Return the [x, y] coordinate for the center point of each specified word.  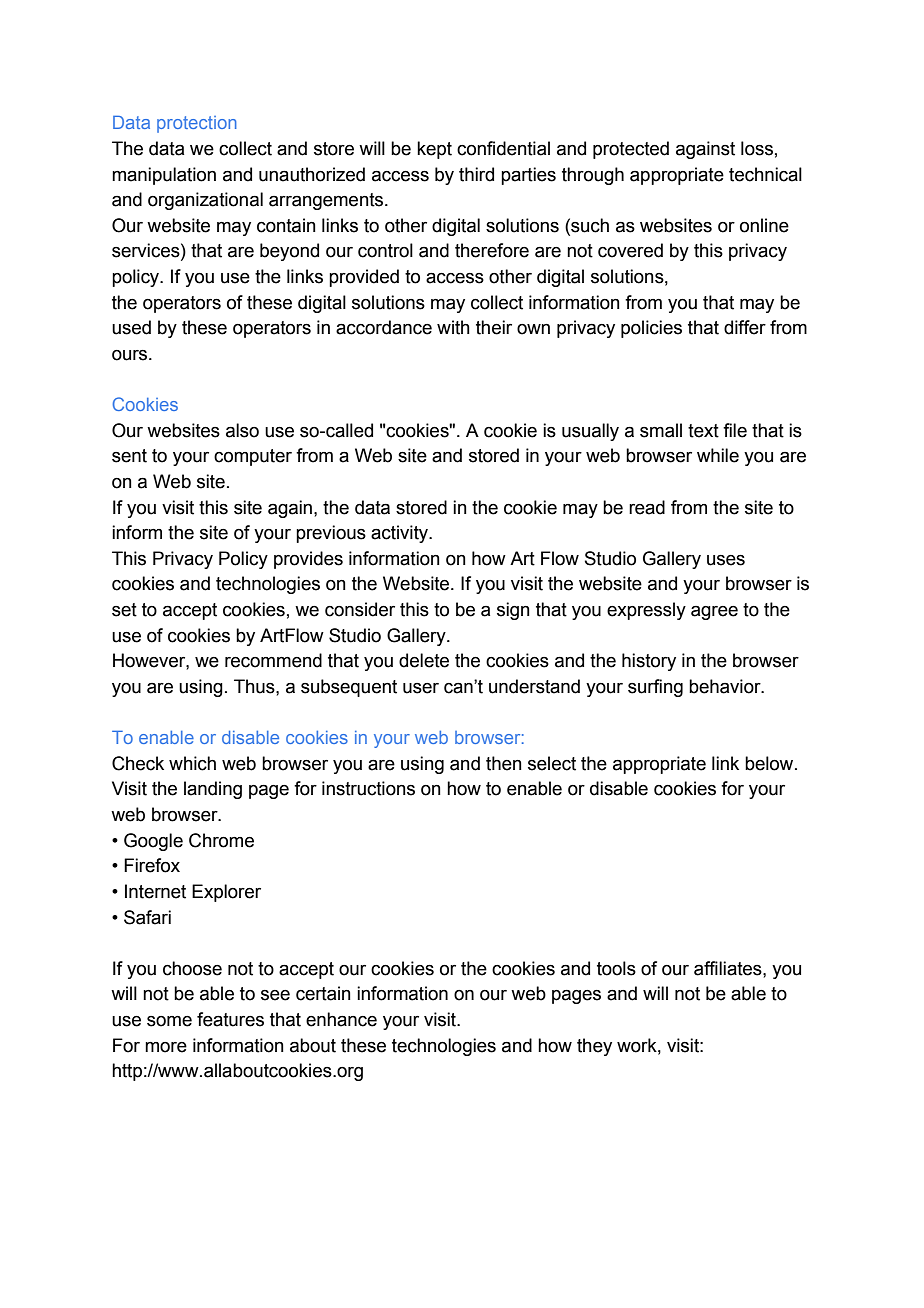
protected [631, 150]
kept [434, 150]
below [770, 763]
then [504, 763]
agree [714, 613]
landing [213, 790]
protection [197, 124]
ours [131, 355]
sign [513, 611]
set [124, 610]
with [453, 327]
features [230, 1019]
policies [651, 329]
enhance [341, 1019]
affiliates [729, 968]
